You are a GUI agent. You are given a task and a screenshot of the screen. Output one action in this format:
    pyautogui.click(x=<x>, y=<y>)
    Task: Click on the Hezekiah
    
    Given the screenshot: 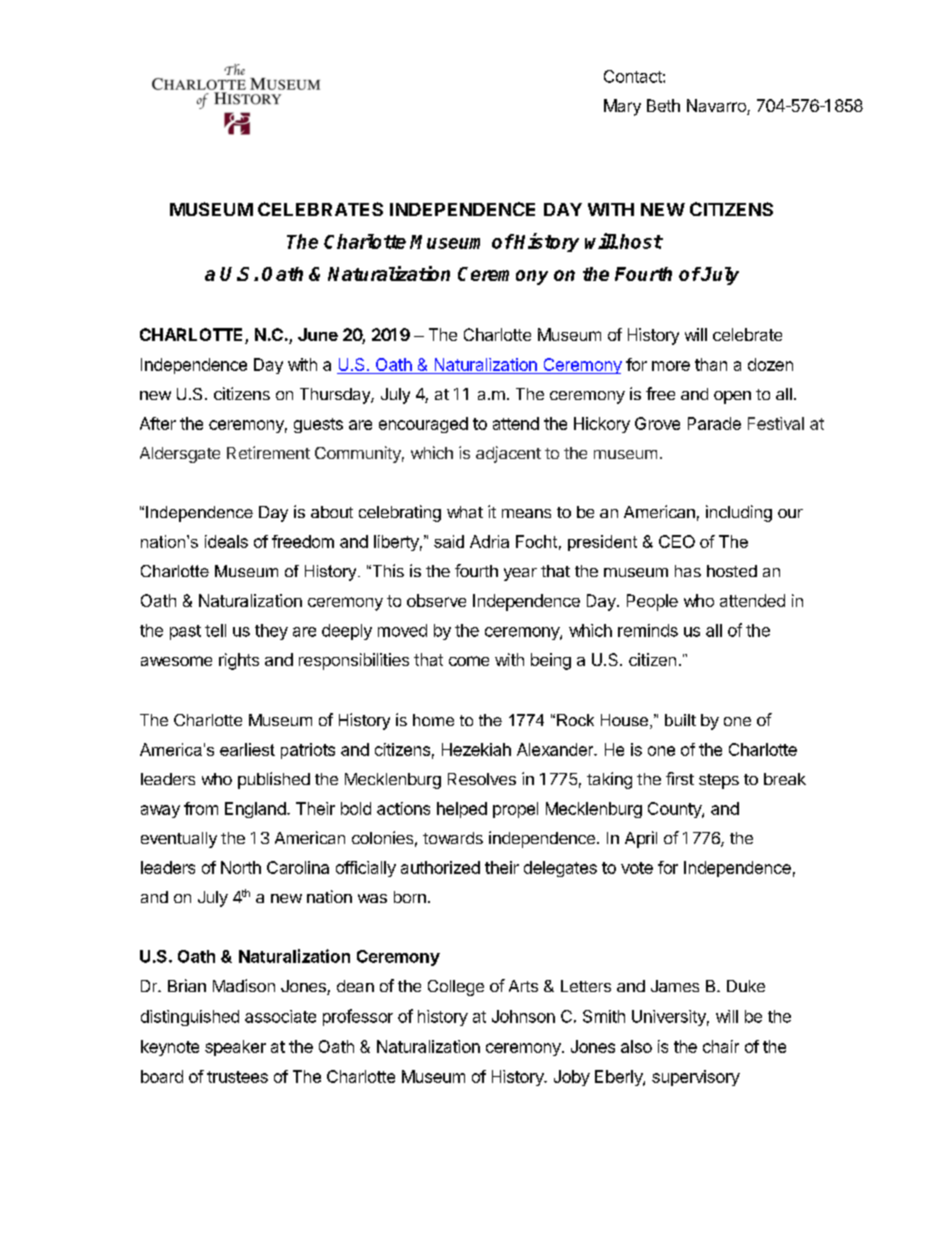 What is the action you would take?
    pyautogui.click(x=476, y=749)
